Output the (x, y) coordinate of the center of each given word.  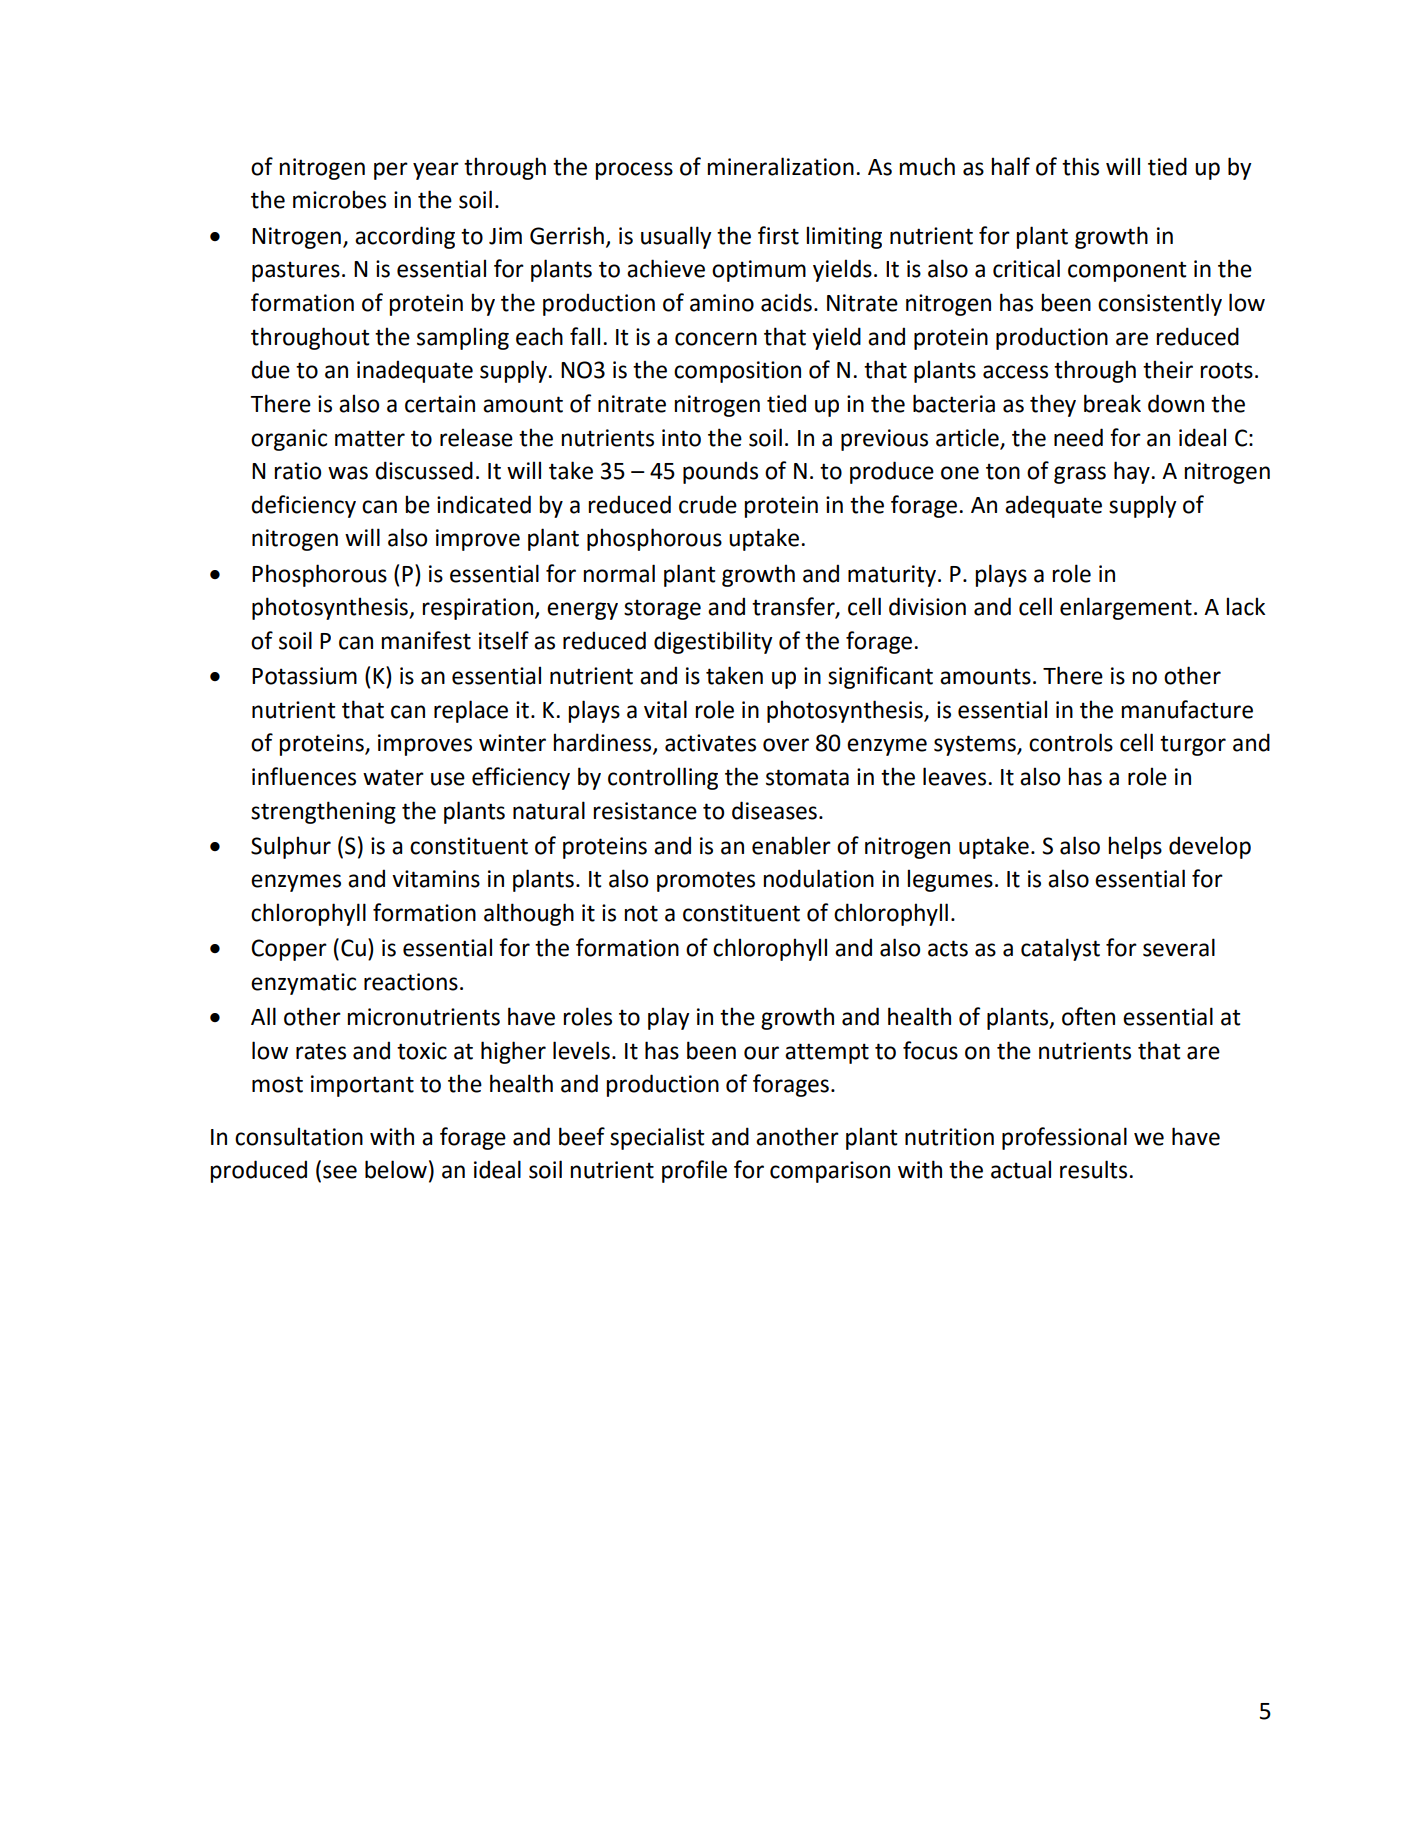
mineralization (780, 166)
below (396, 1169)
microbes (339, 199)
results (1095, 1169)
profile (694, 1171)
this (1080, 166)
